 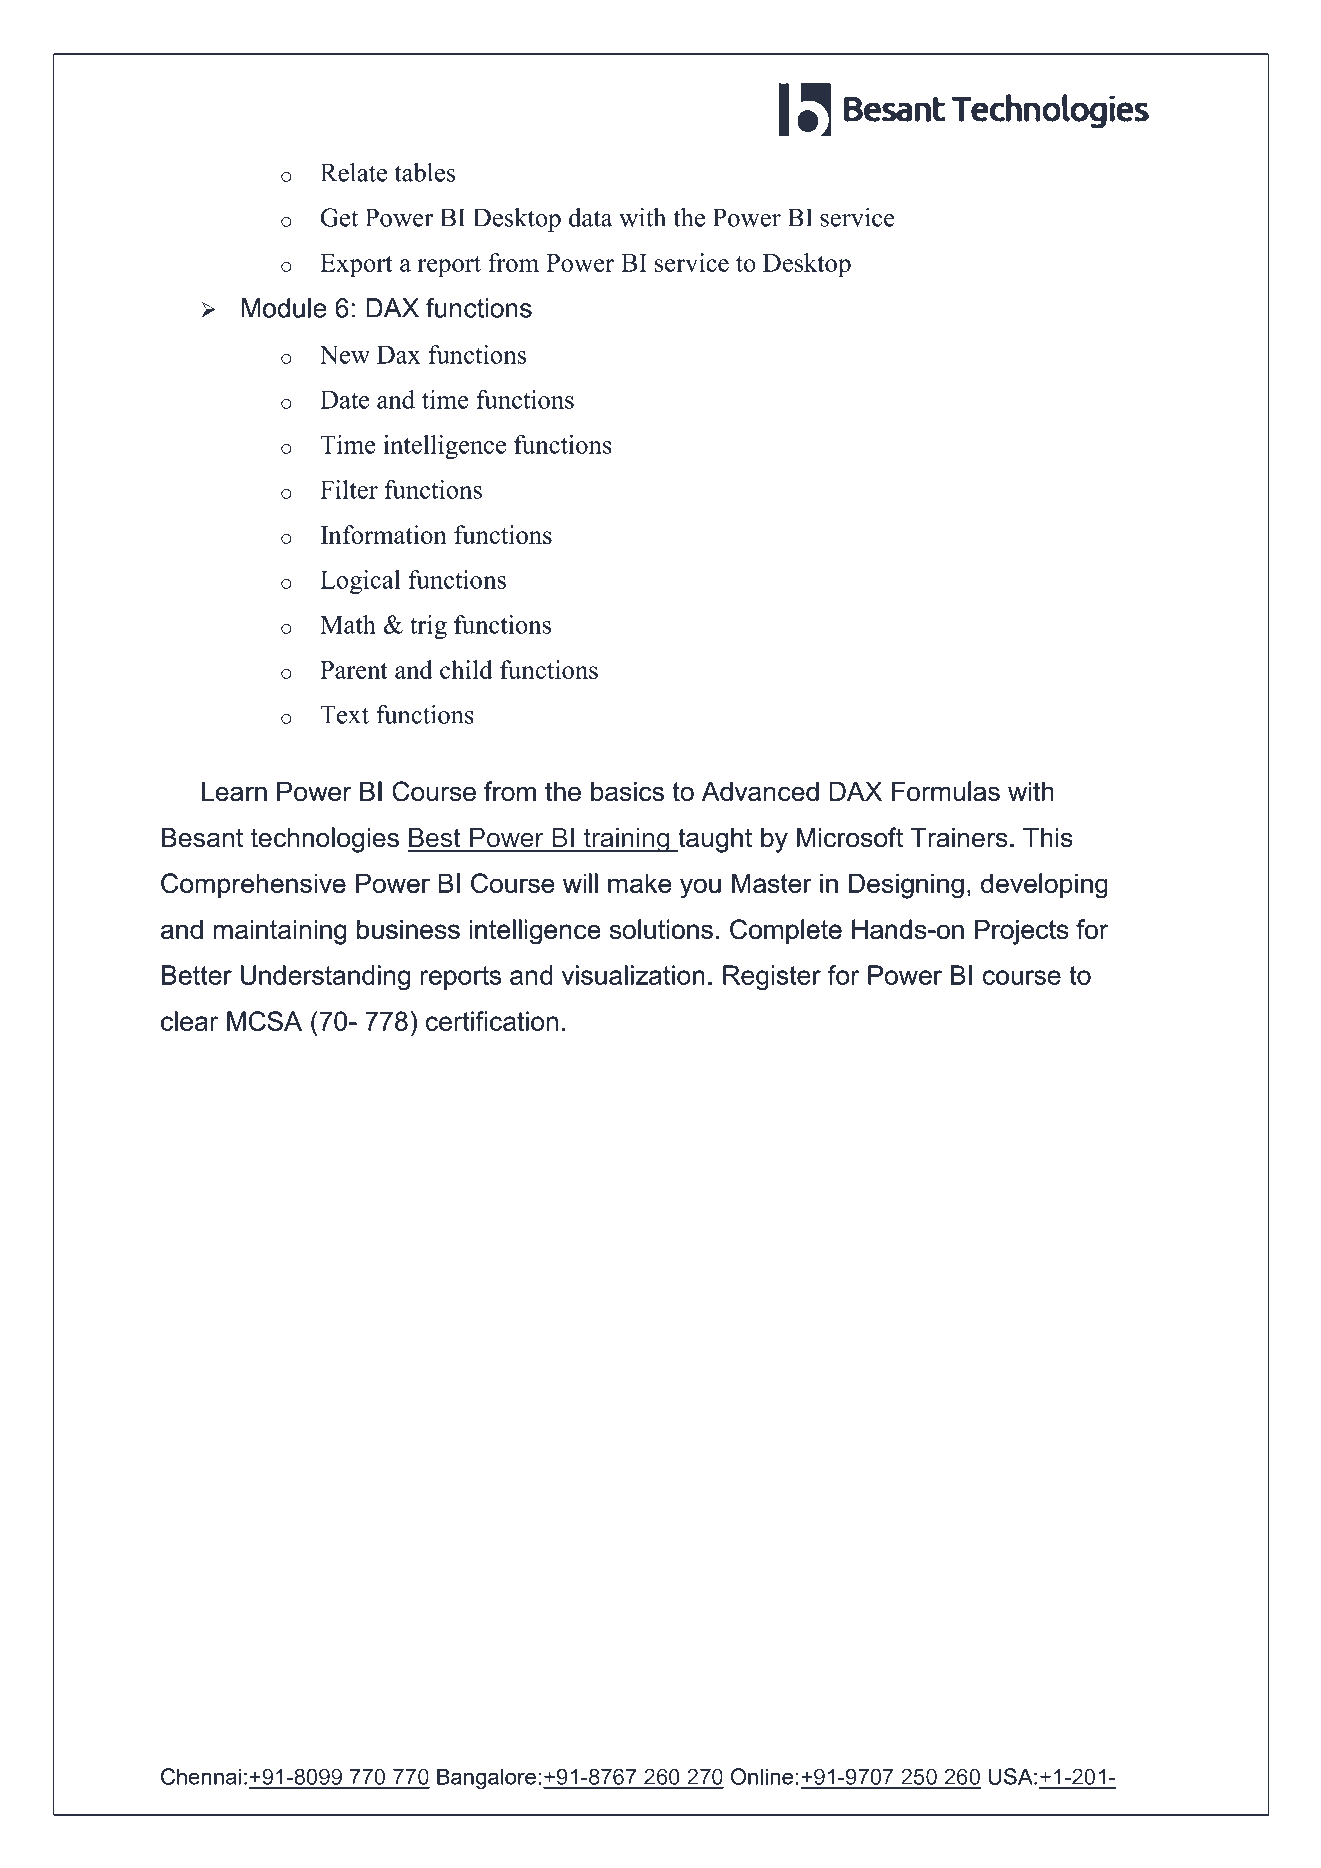 What do you see at coordinates (234, 791) in the screenshot?
I see `Learn` at bounding box center [234, 791].
